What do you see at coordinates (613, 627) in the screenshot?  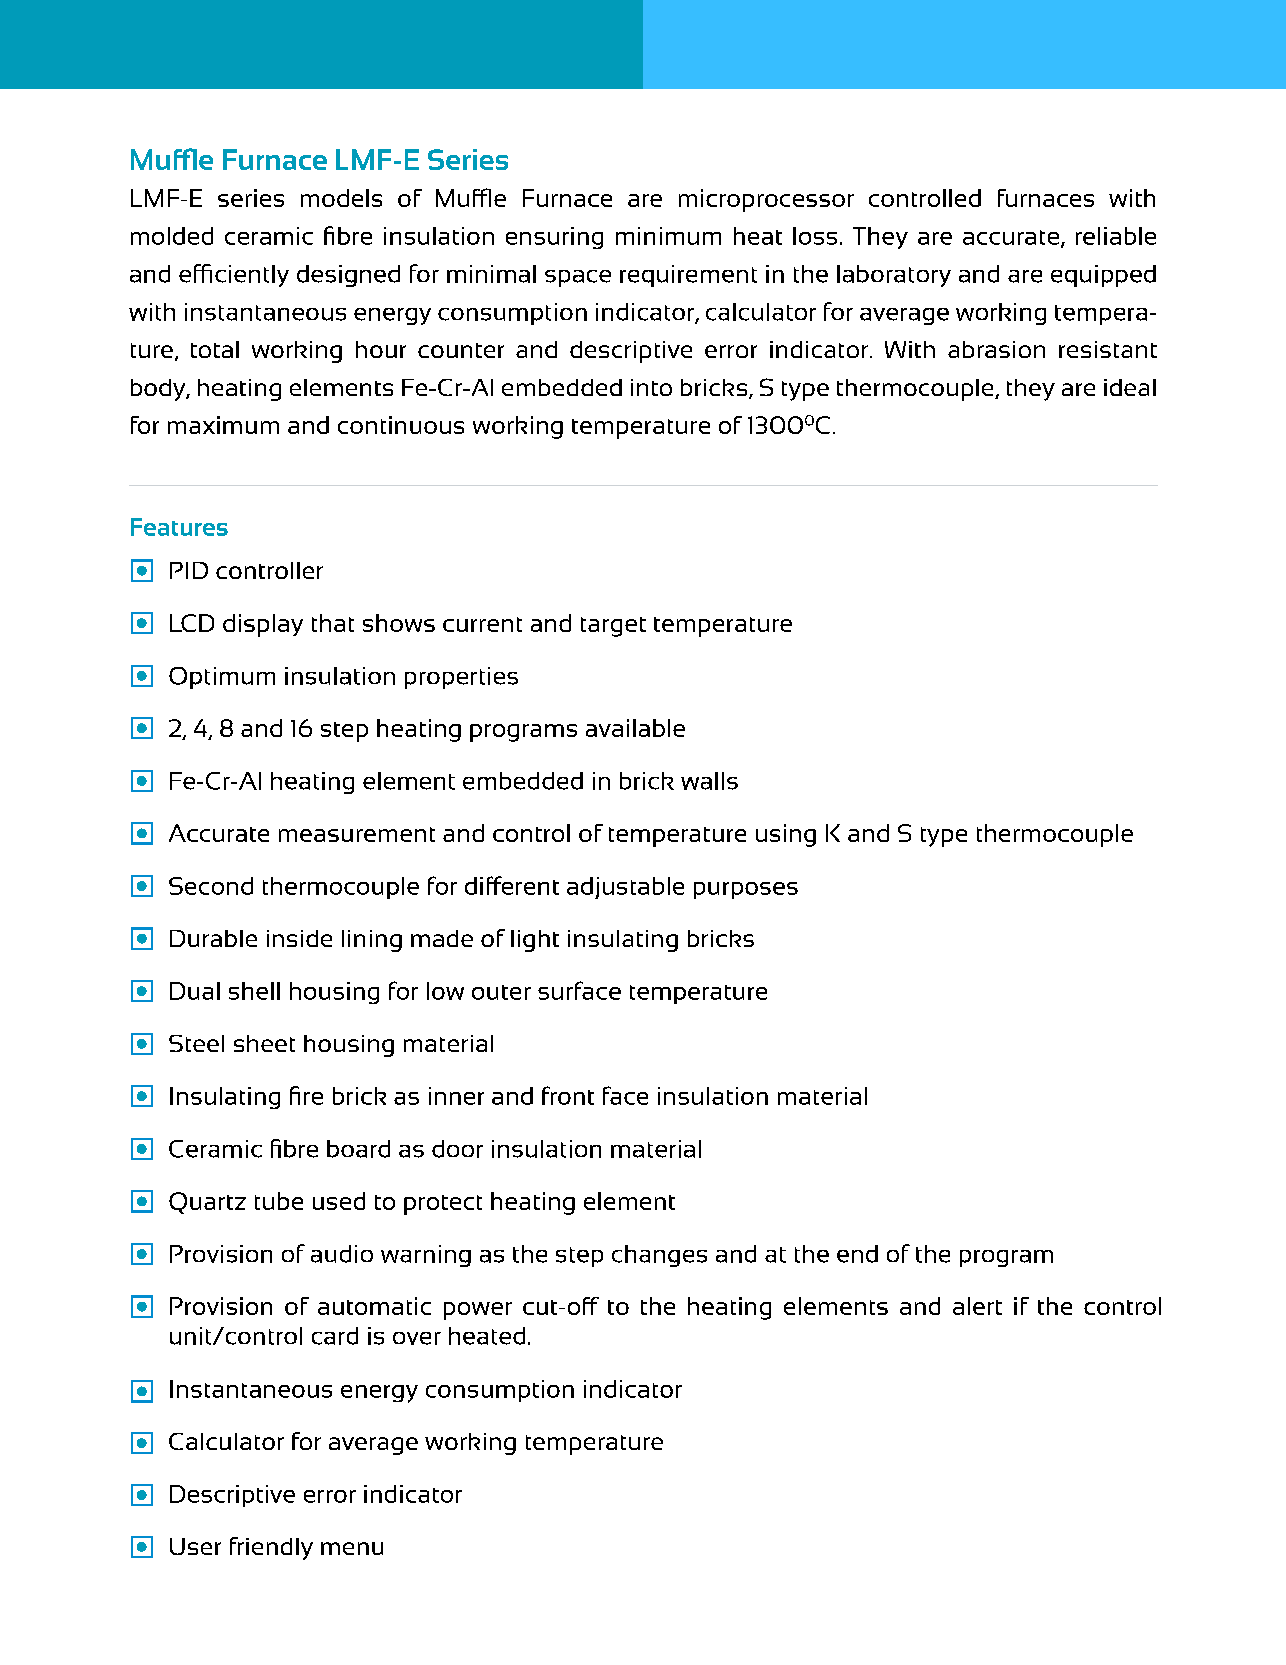 I see `target` at bounding box center [613, 627].
